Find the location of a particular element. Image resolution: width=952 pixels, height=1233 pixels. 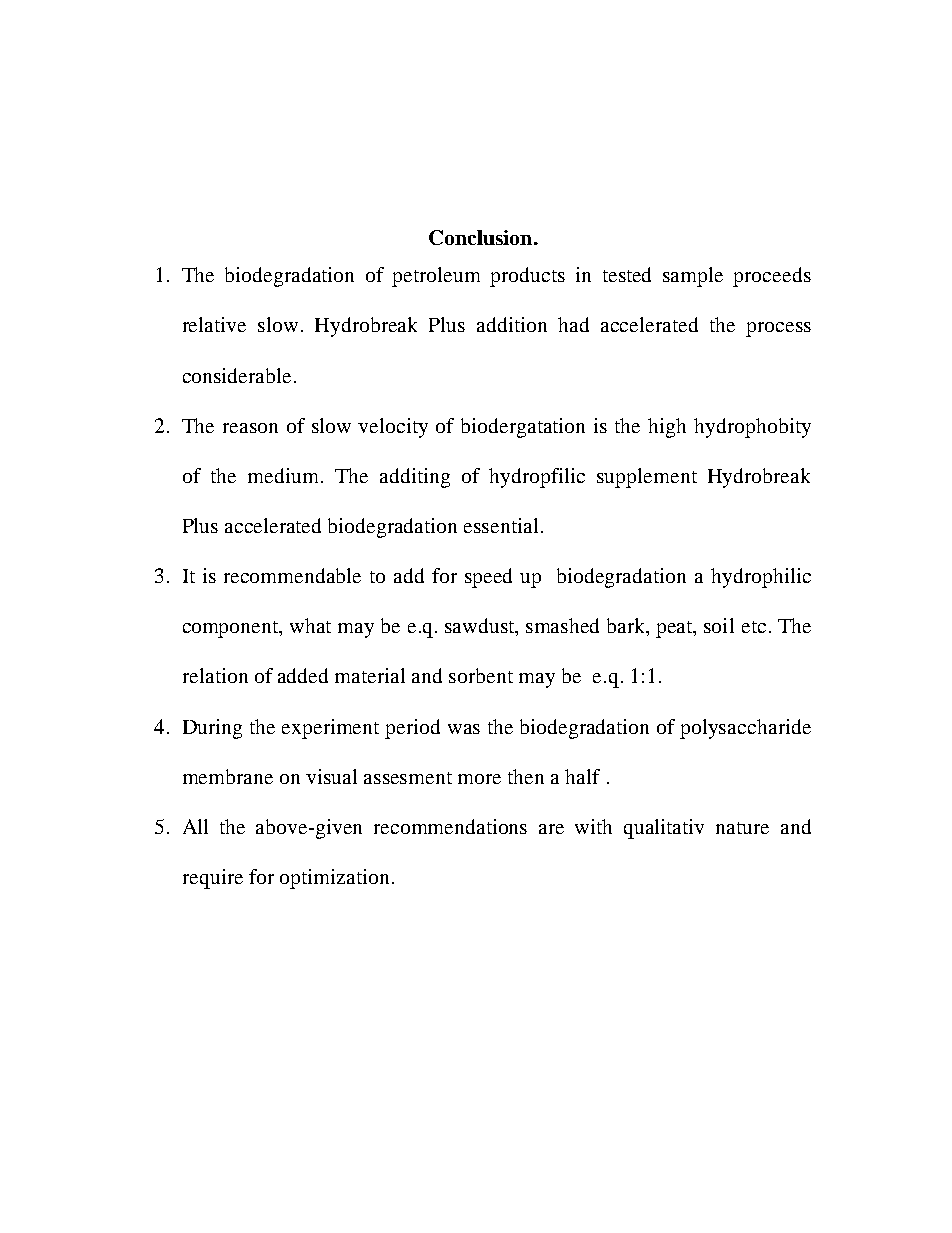

speed is located at coordinates (488, 578).
